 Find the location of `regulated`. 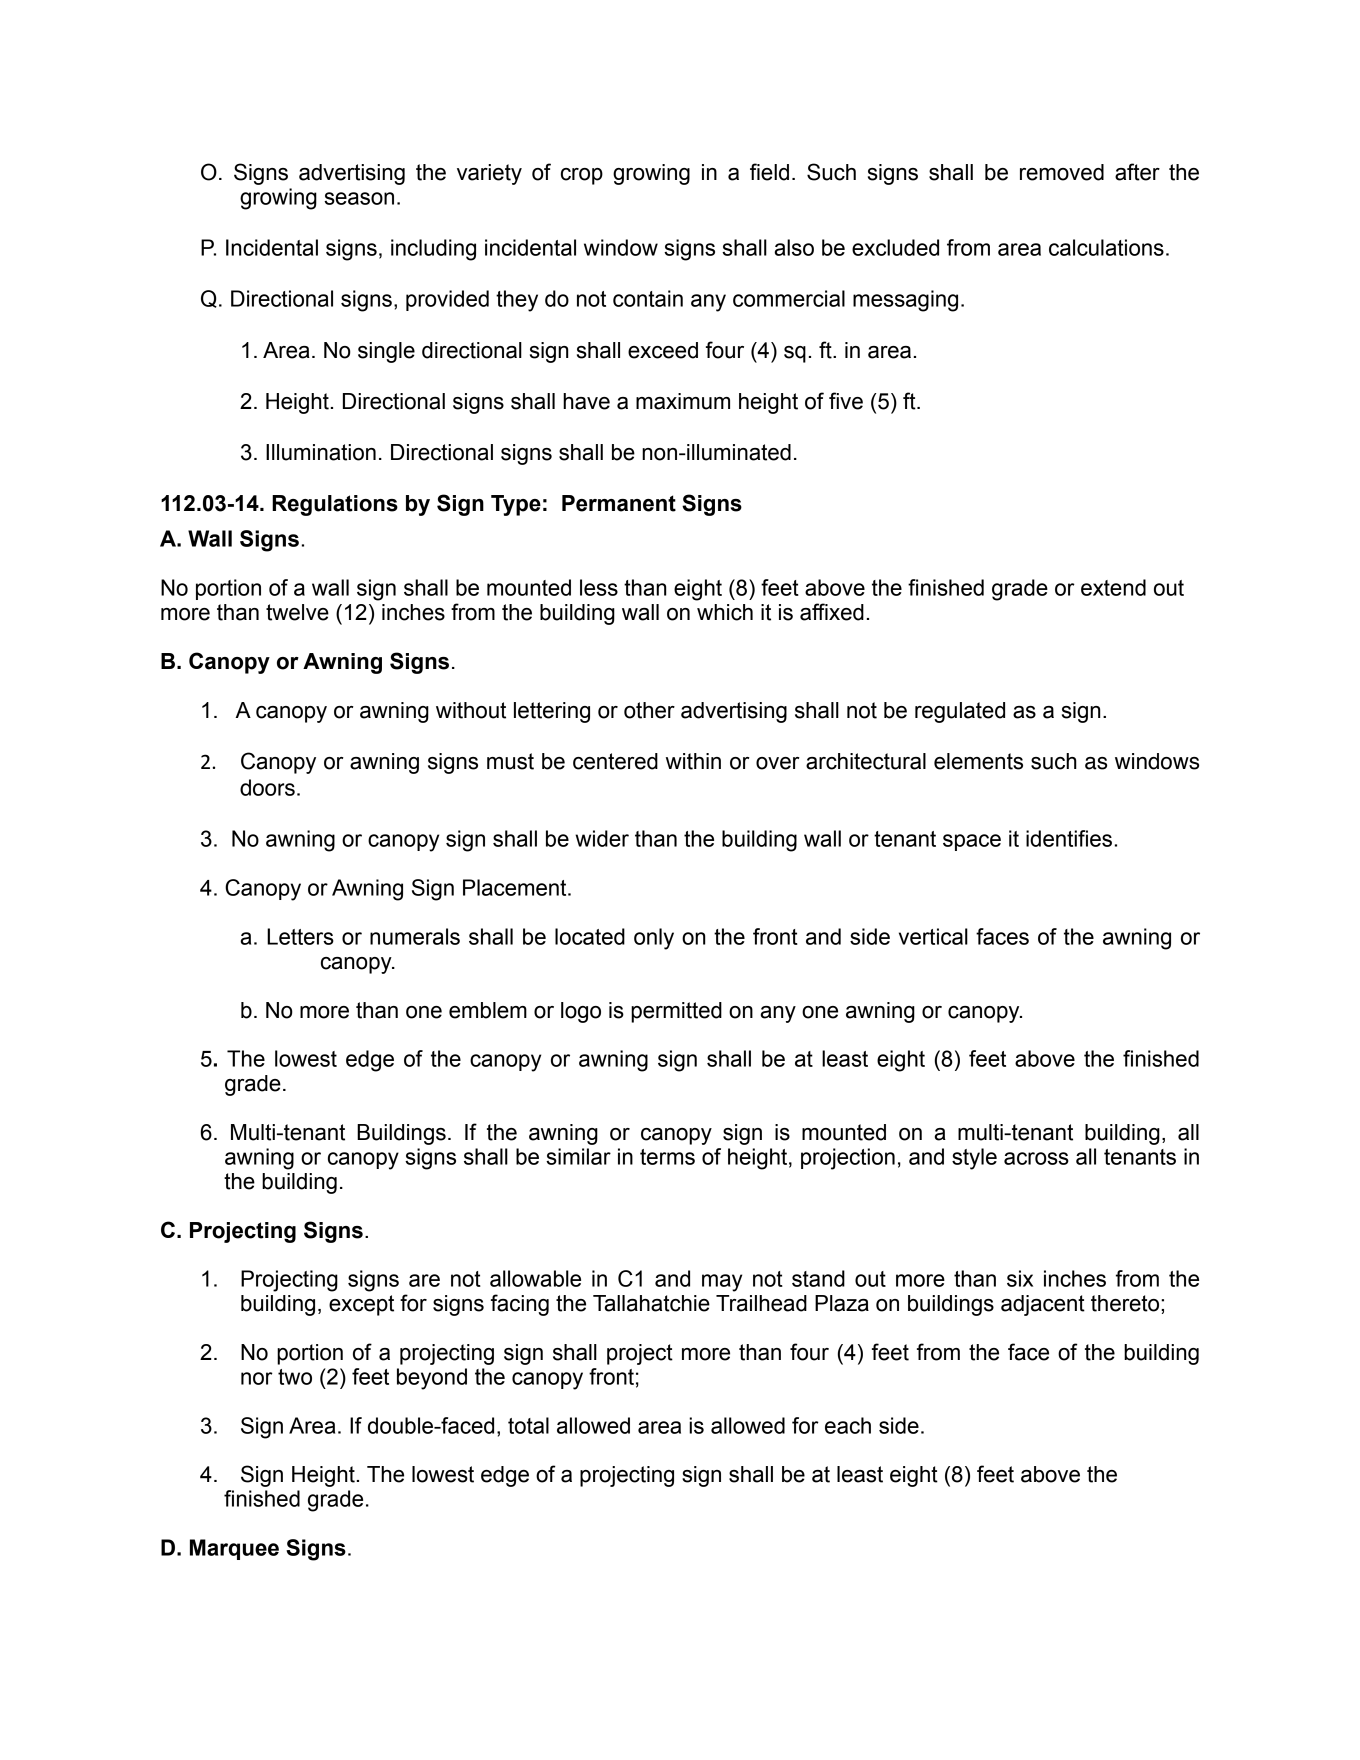

regulated is located at coordinates (960, 712).
